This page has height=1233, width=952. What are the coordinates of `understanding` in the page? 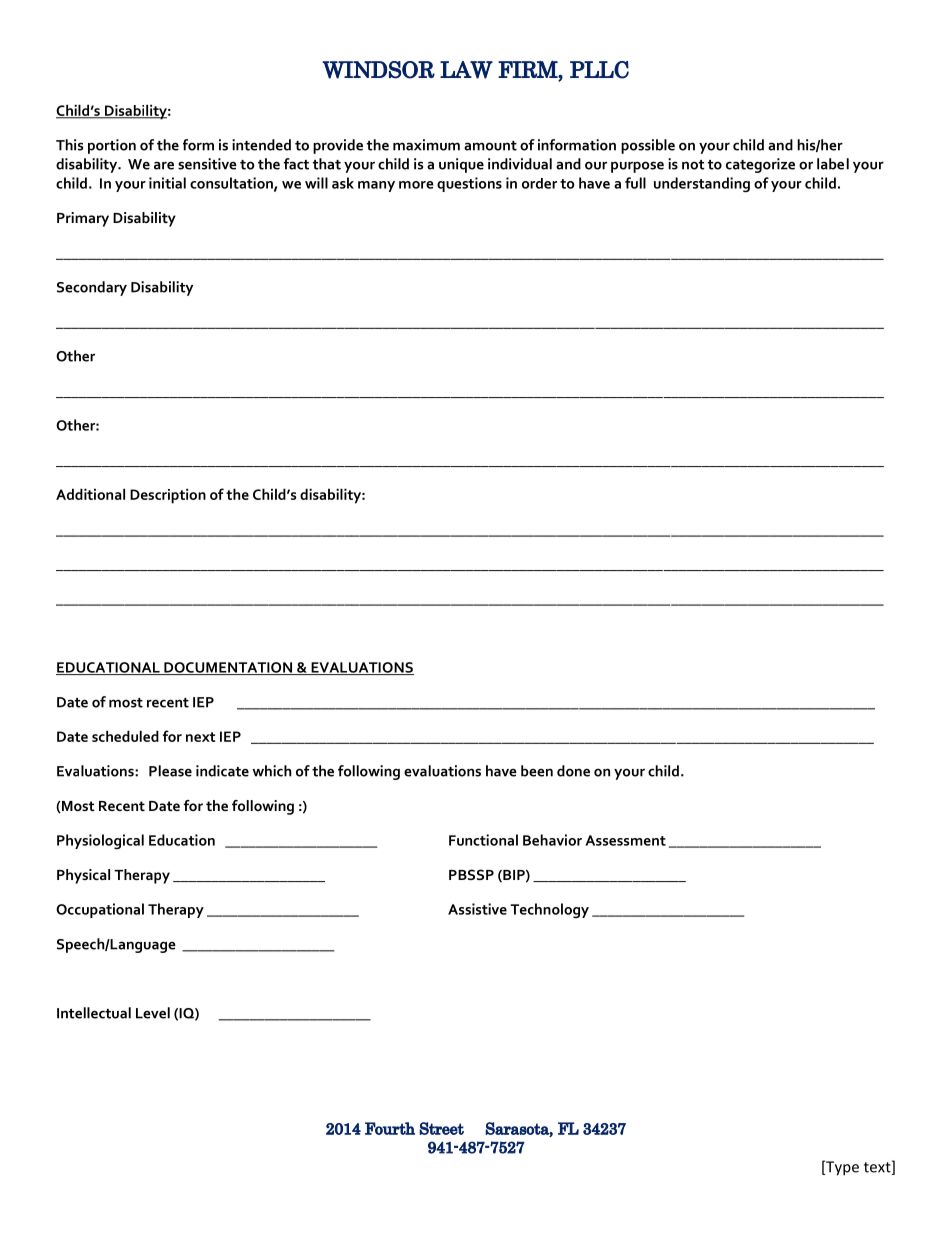 It's located at (702, 185).
